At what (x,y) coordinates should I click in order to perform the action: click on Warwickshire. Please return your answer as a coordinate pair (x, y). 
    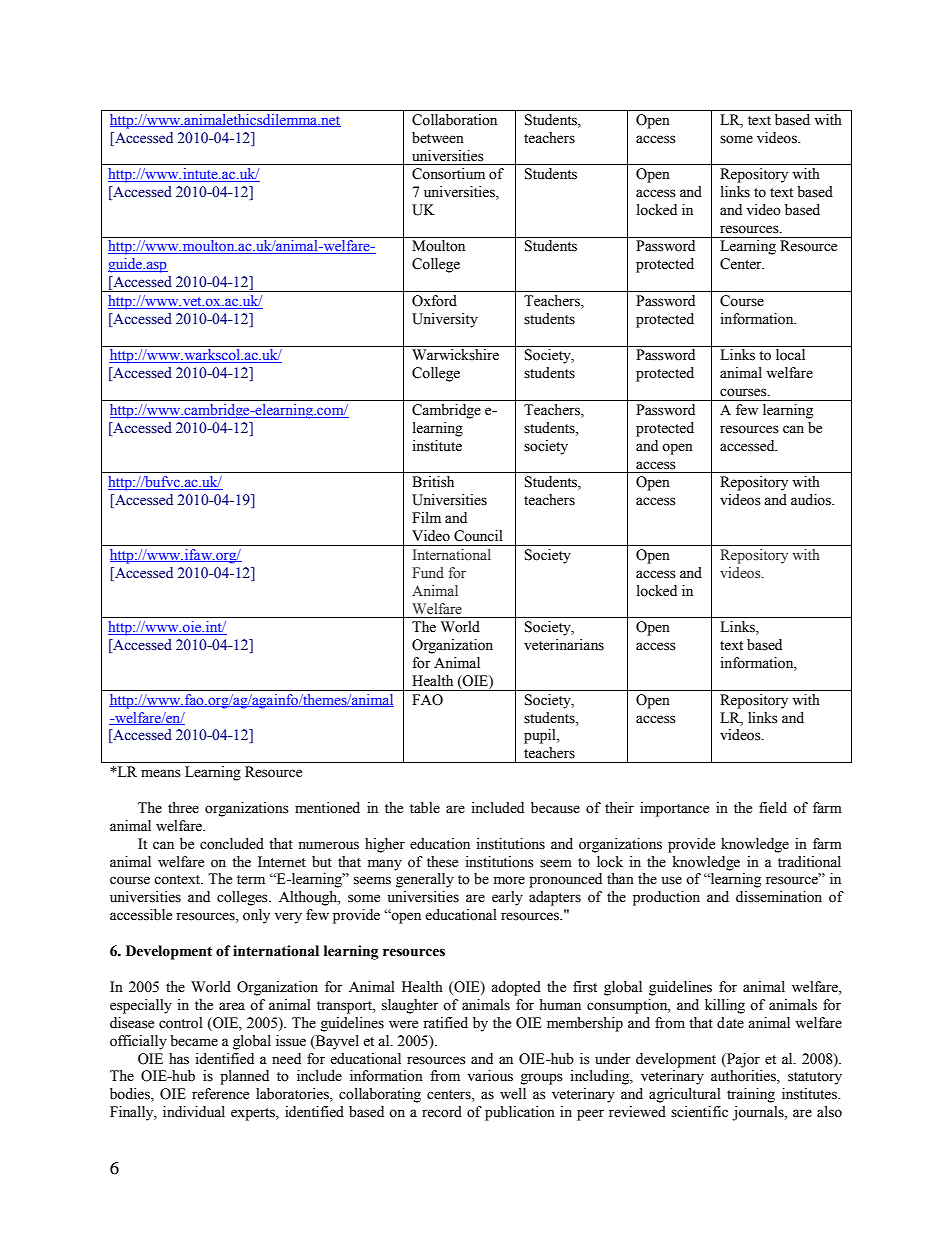
    Looking at the image, I should click on (455, 355).
